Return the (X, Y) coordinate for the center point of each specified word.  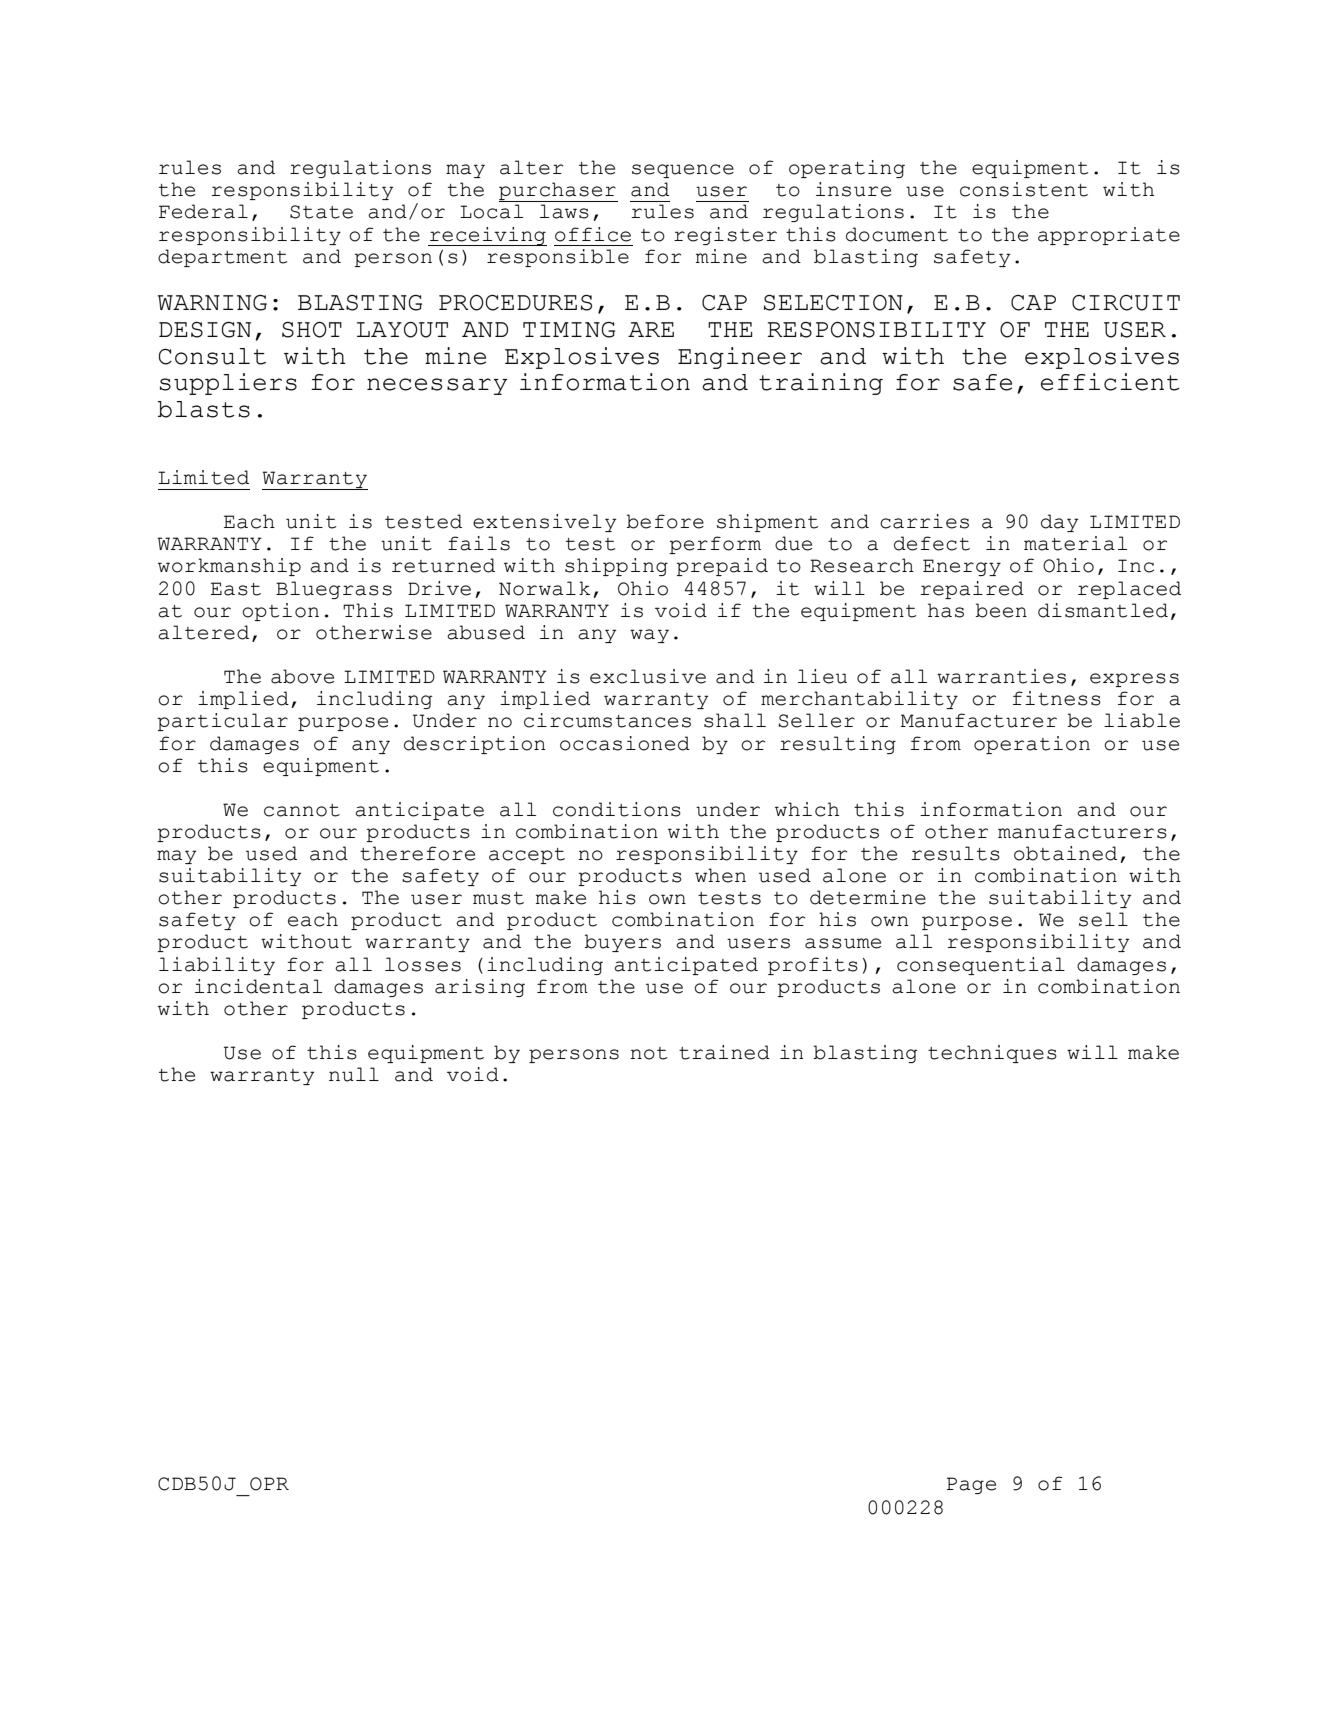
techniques (992, 1054)
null (354, 1074)
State (321, 212)
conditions (617, 809)
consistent (1024, 189)
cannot (302, 810)
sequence (683, 171)
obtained (1065, 853)
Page (971, 1485)
